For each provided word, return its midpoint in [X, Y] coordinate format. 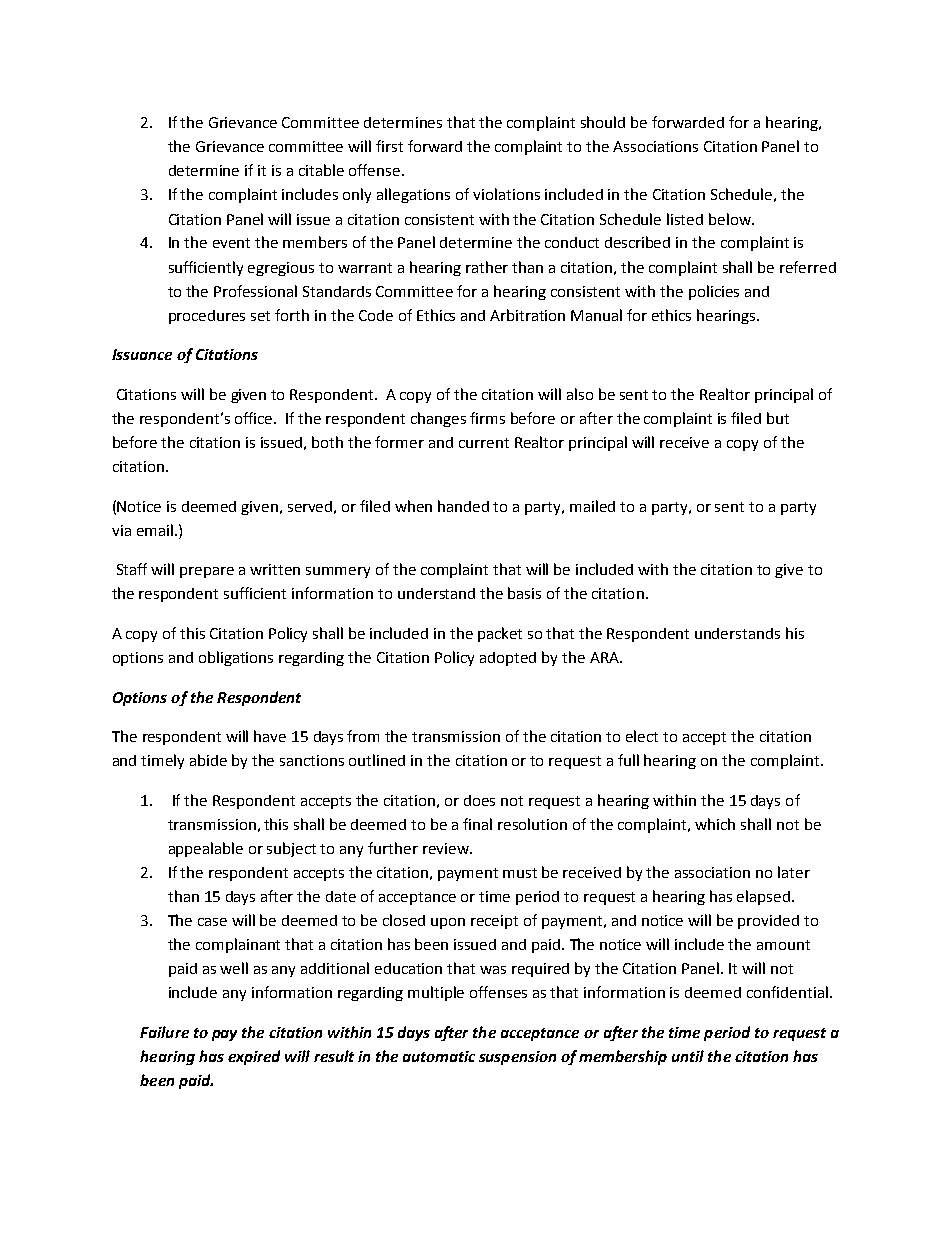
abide [208, 760]
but [778, 418]
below [731, 219]
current [484, 443]
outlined [377, 760]
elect [642, 736]
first [389, 146]
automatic [439, 1056]
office [255, 418]
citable [321, 170]
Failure [164, 1032]
